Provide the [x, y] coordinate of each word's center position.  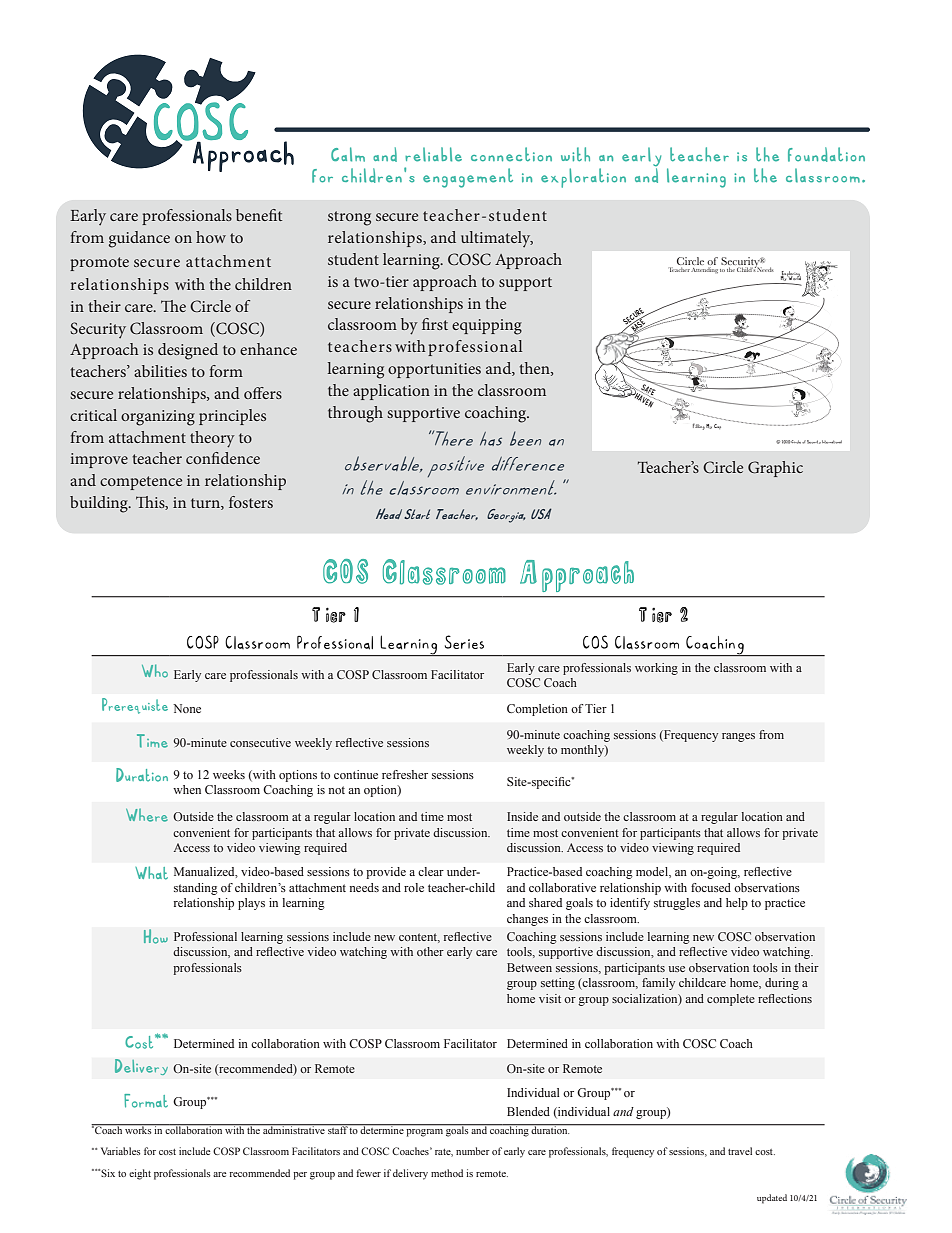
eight [140, 1174]
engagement [468, 178]
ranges [738, 737]
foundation [826, 154]
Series [464, 642]
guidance [139, 239]
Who [155, 671]
